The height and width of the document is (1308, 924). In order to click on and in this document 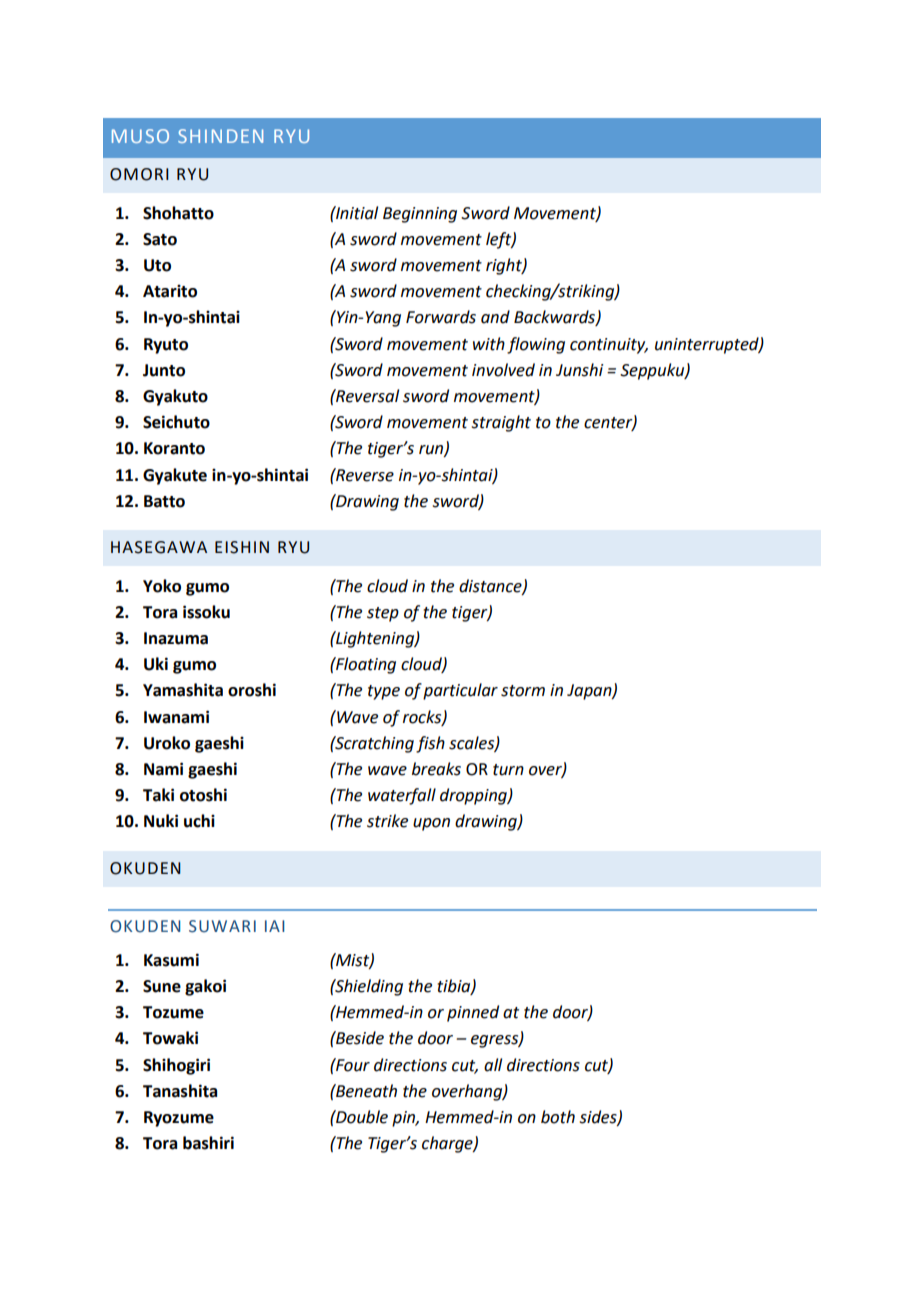, I will do `click(495, 317)`.
